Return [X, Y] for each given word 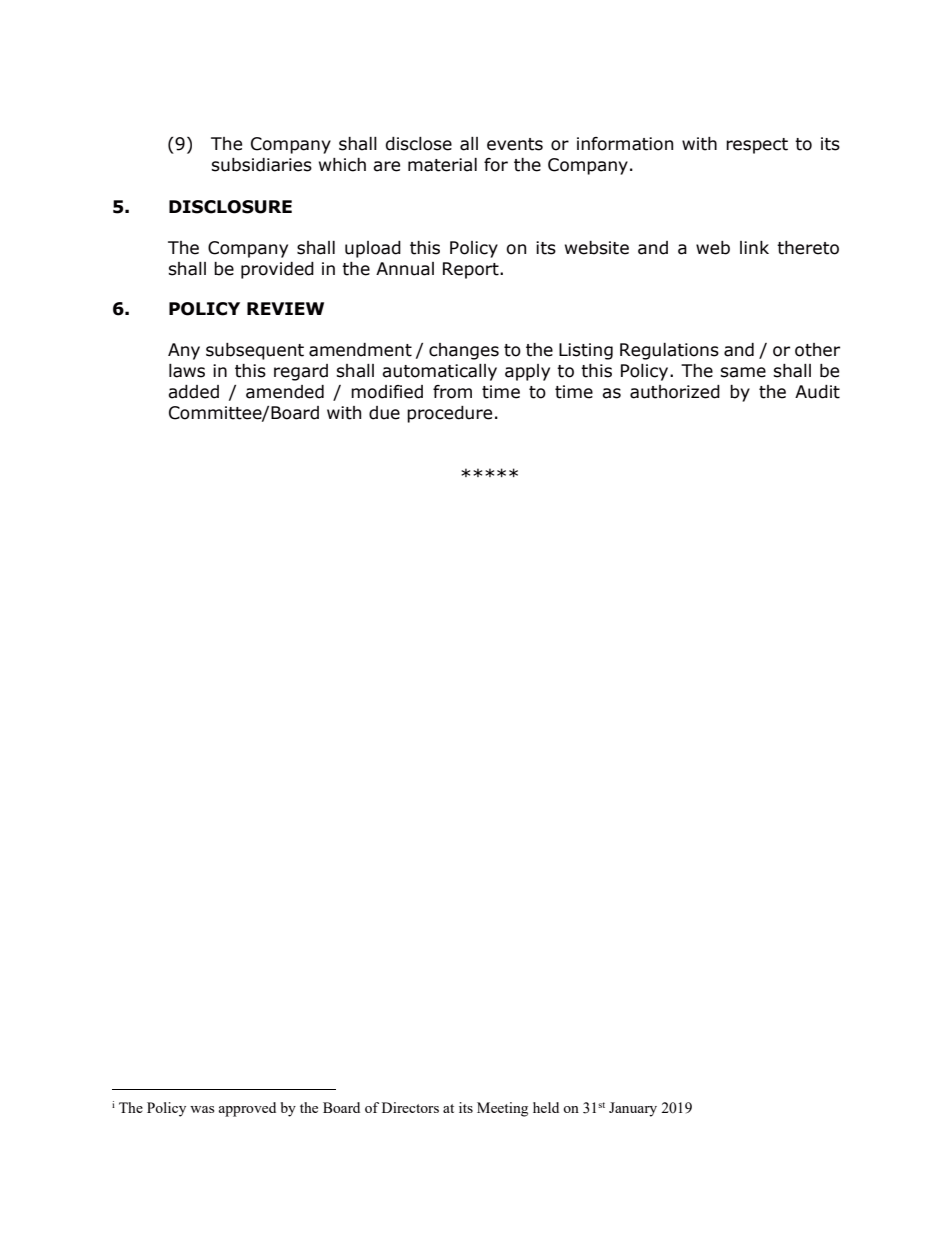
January [633, 1109]
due [384, 413]
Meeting [502, 1109]
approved [247, 1109]
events [515, 144]
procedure [449, 414]
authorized [675, 392]
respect [757, 146]
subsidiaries [261, 165]
